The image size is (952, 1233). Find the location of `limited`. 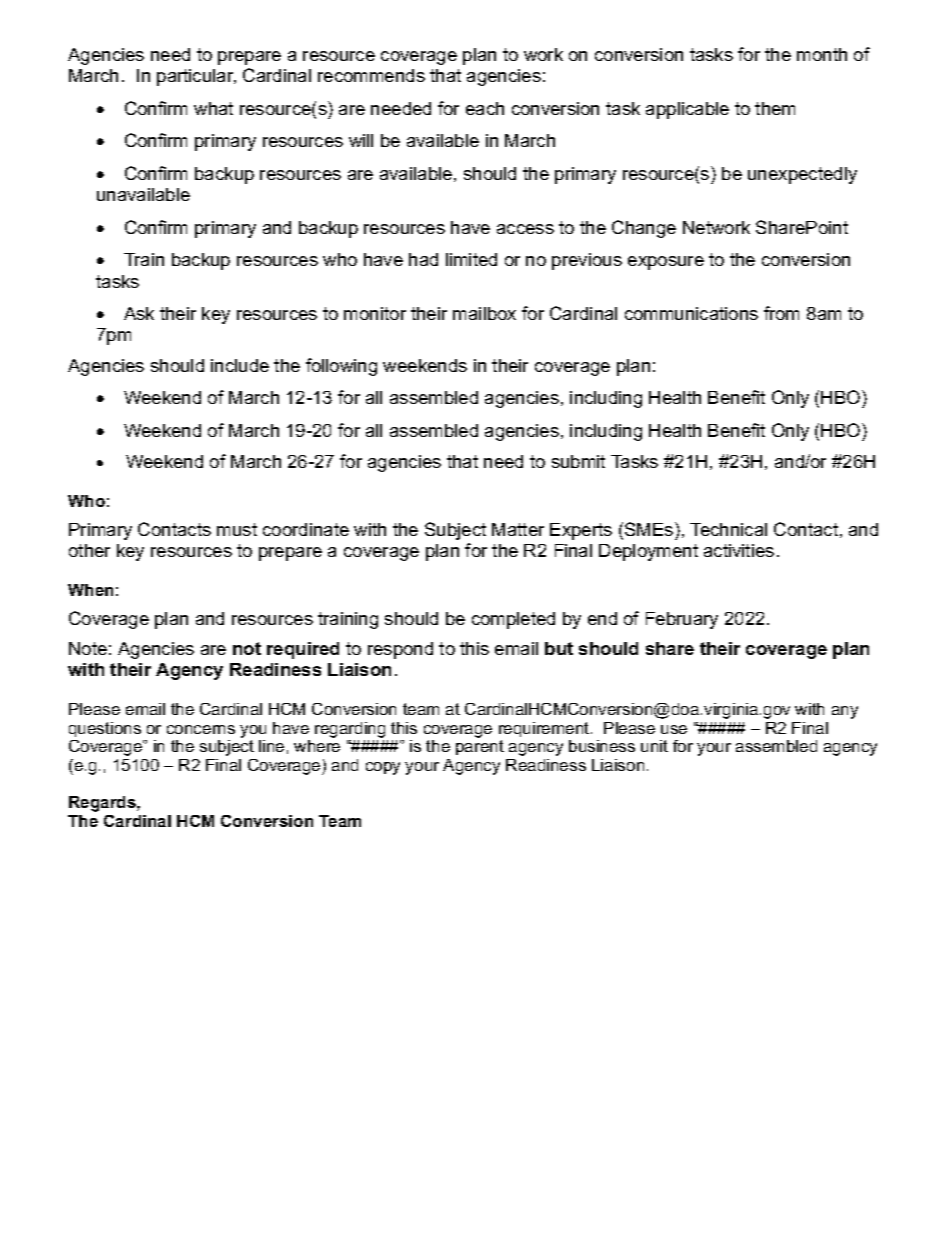

limited is located at coordinates (471, 259).
